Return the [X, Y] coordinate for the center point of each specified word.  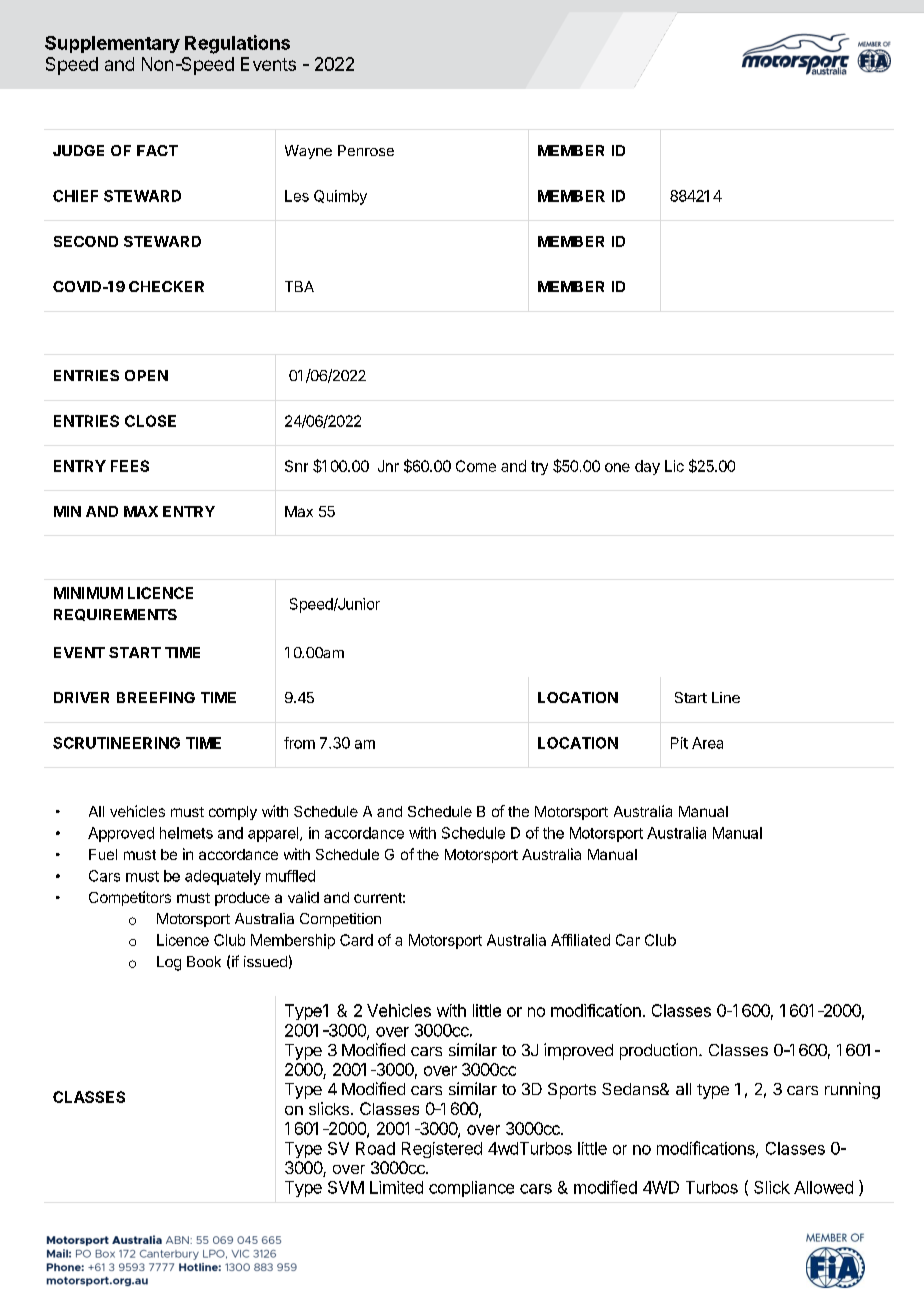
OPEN [146, 375]
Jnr [388, 466]
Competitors [130, 898]
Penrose [366, 150]
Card [356, 940]
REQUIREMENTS [115, 615]
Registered [442, 1150]
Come [476, 466]
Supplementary [112, 44]
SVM [346, 1187]
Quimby [340, 197]
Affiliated [580, 940]
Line [726, 697]
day [647, 467]
